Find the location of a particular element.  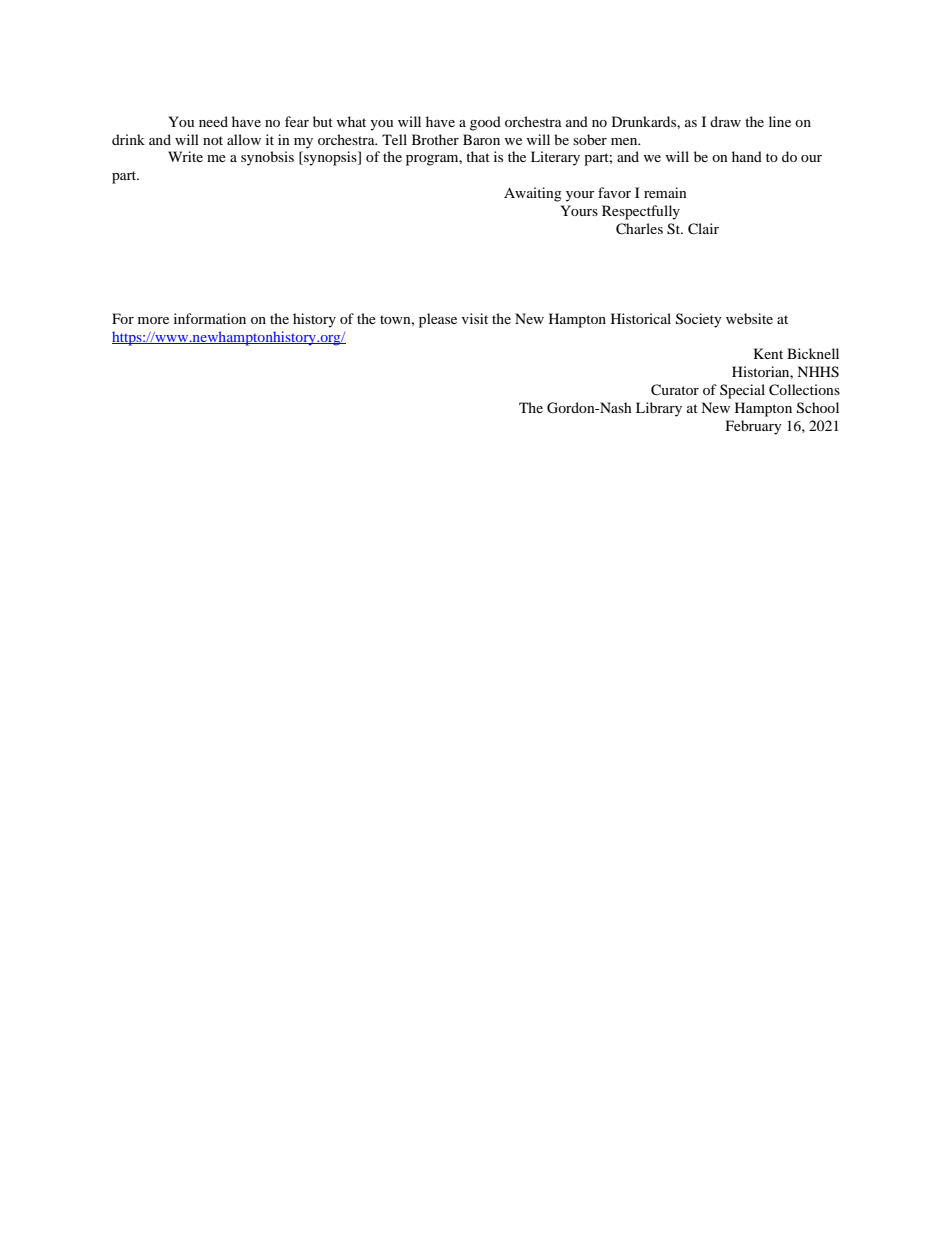

visit is located at coordinates (475, 318).
